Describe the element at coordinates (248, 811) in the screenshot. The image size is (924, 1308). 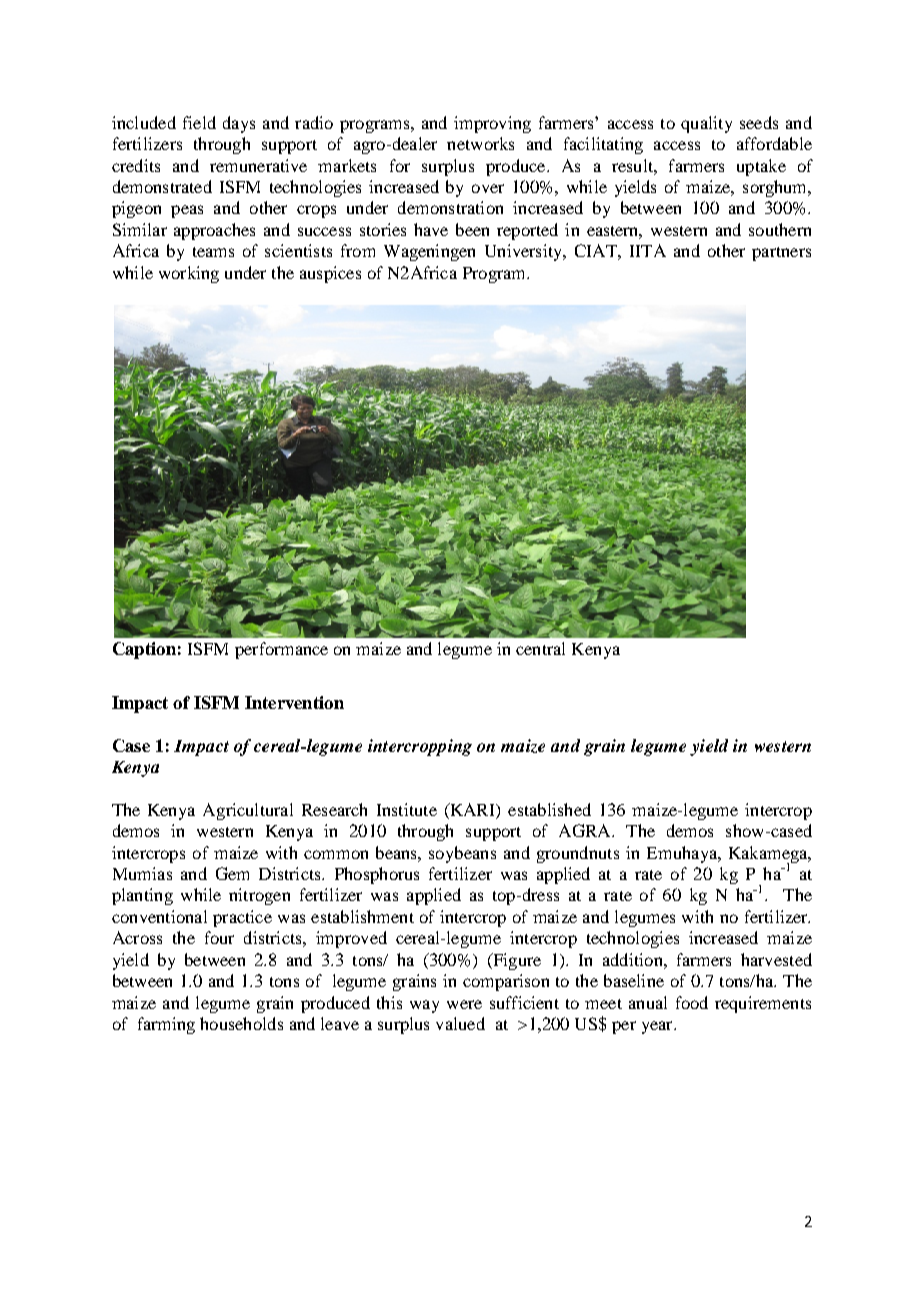
I see `Agricultural` at that location.
